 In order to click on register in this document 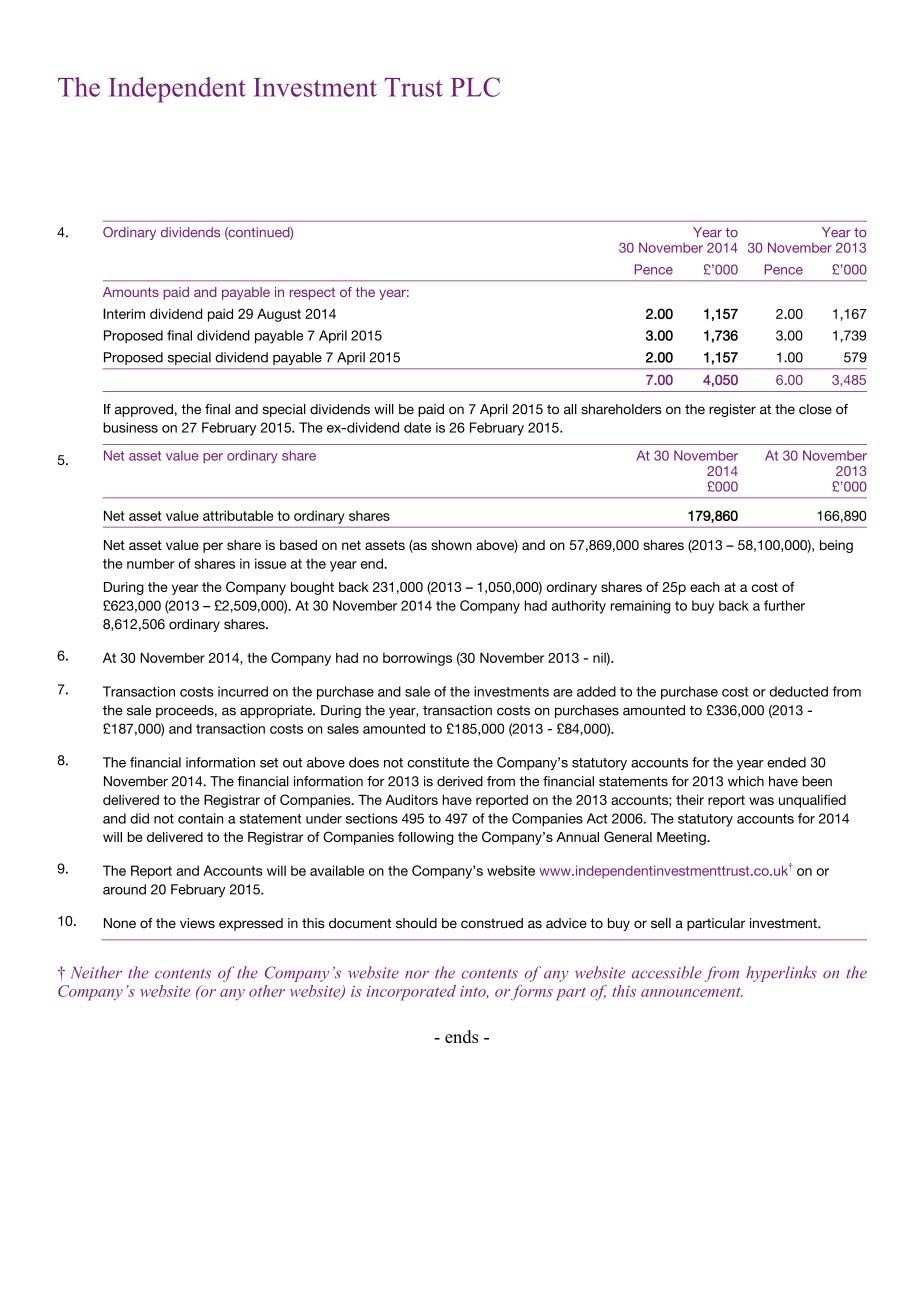, I will do `click(732, 410)`.
